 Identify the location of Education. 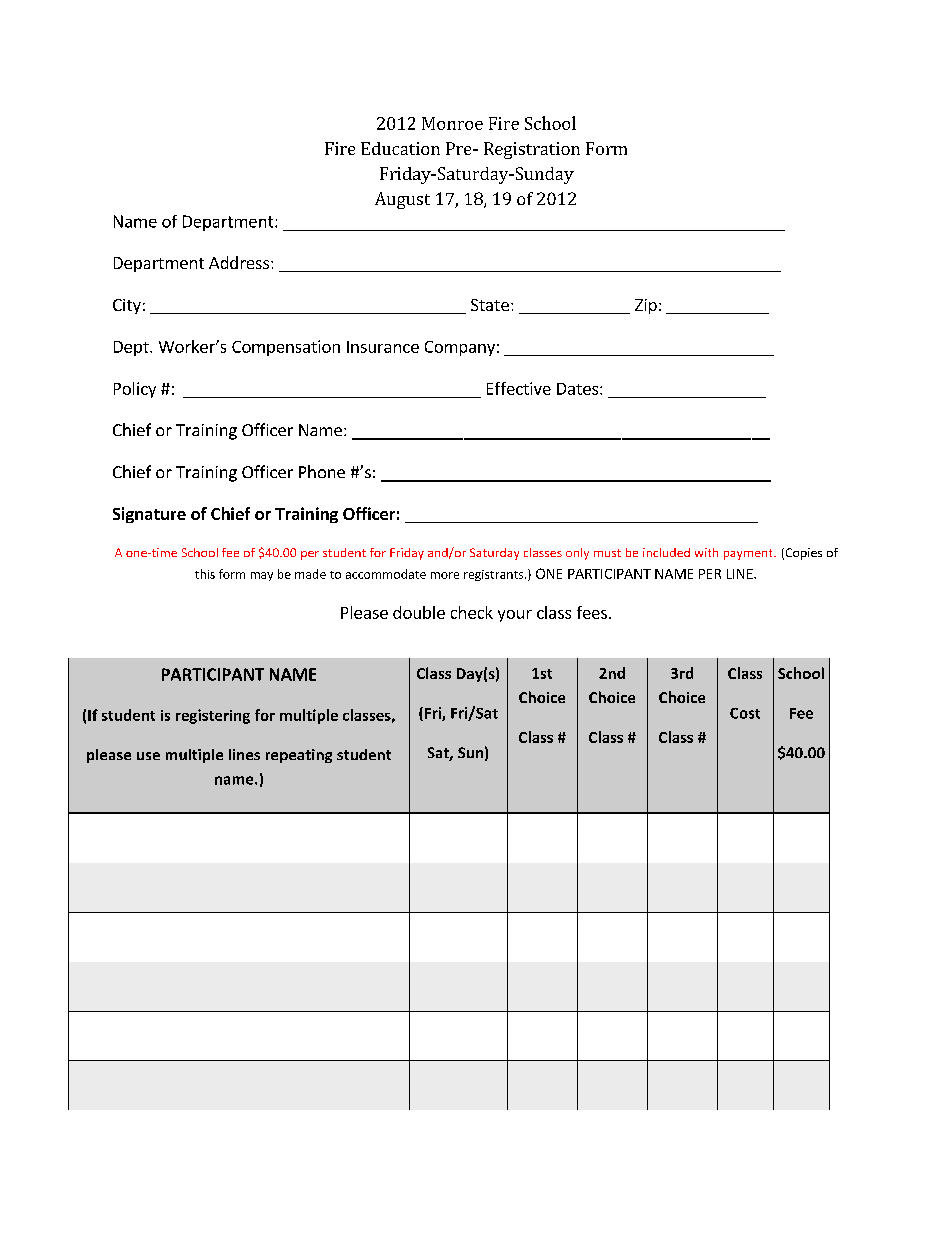
(400, 148).
